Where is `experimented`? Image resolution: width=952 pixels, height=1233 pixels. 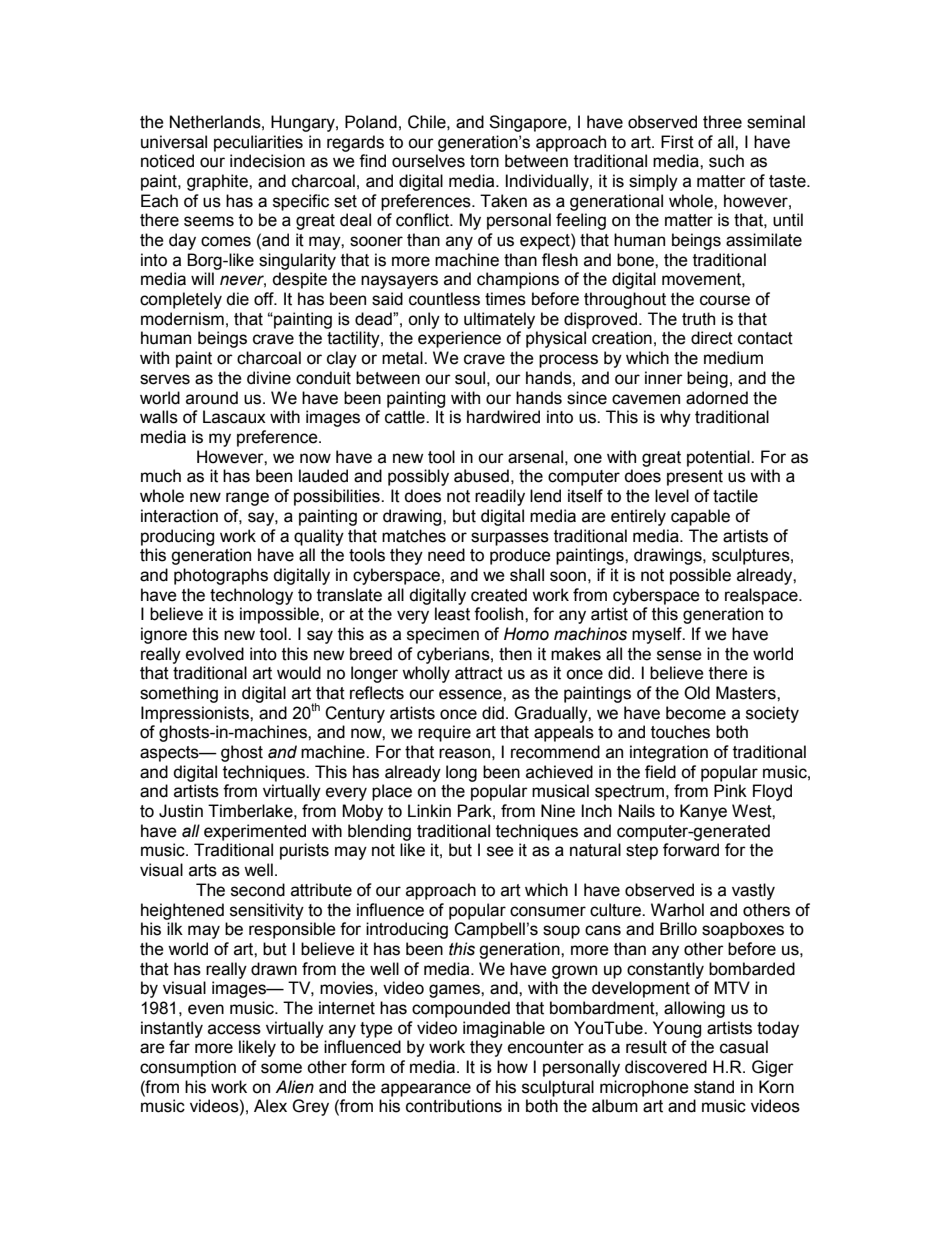
experimented is located at coordinates (255, 832).
